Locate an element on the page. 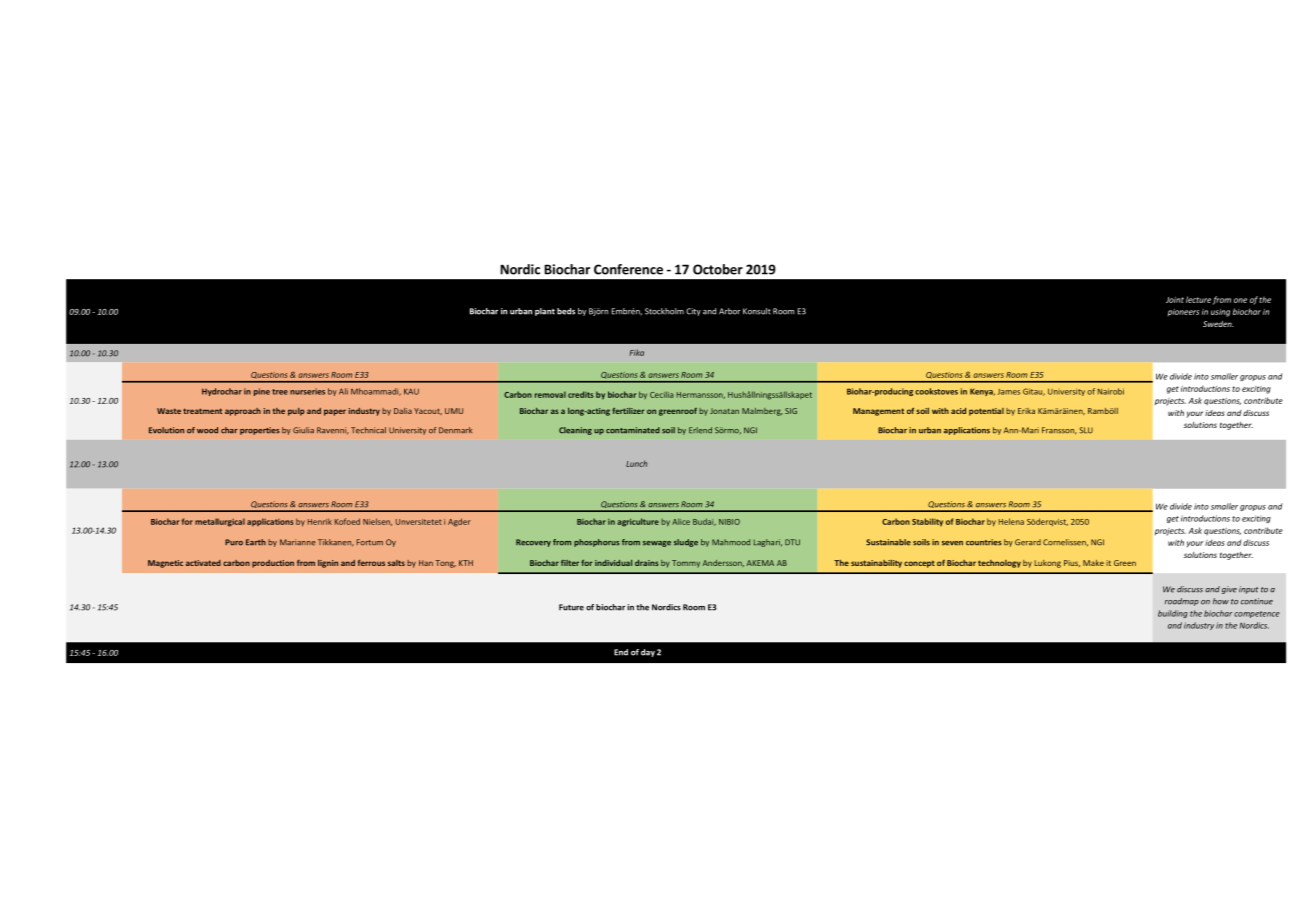  production is located at coordinates (273, 564).
